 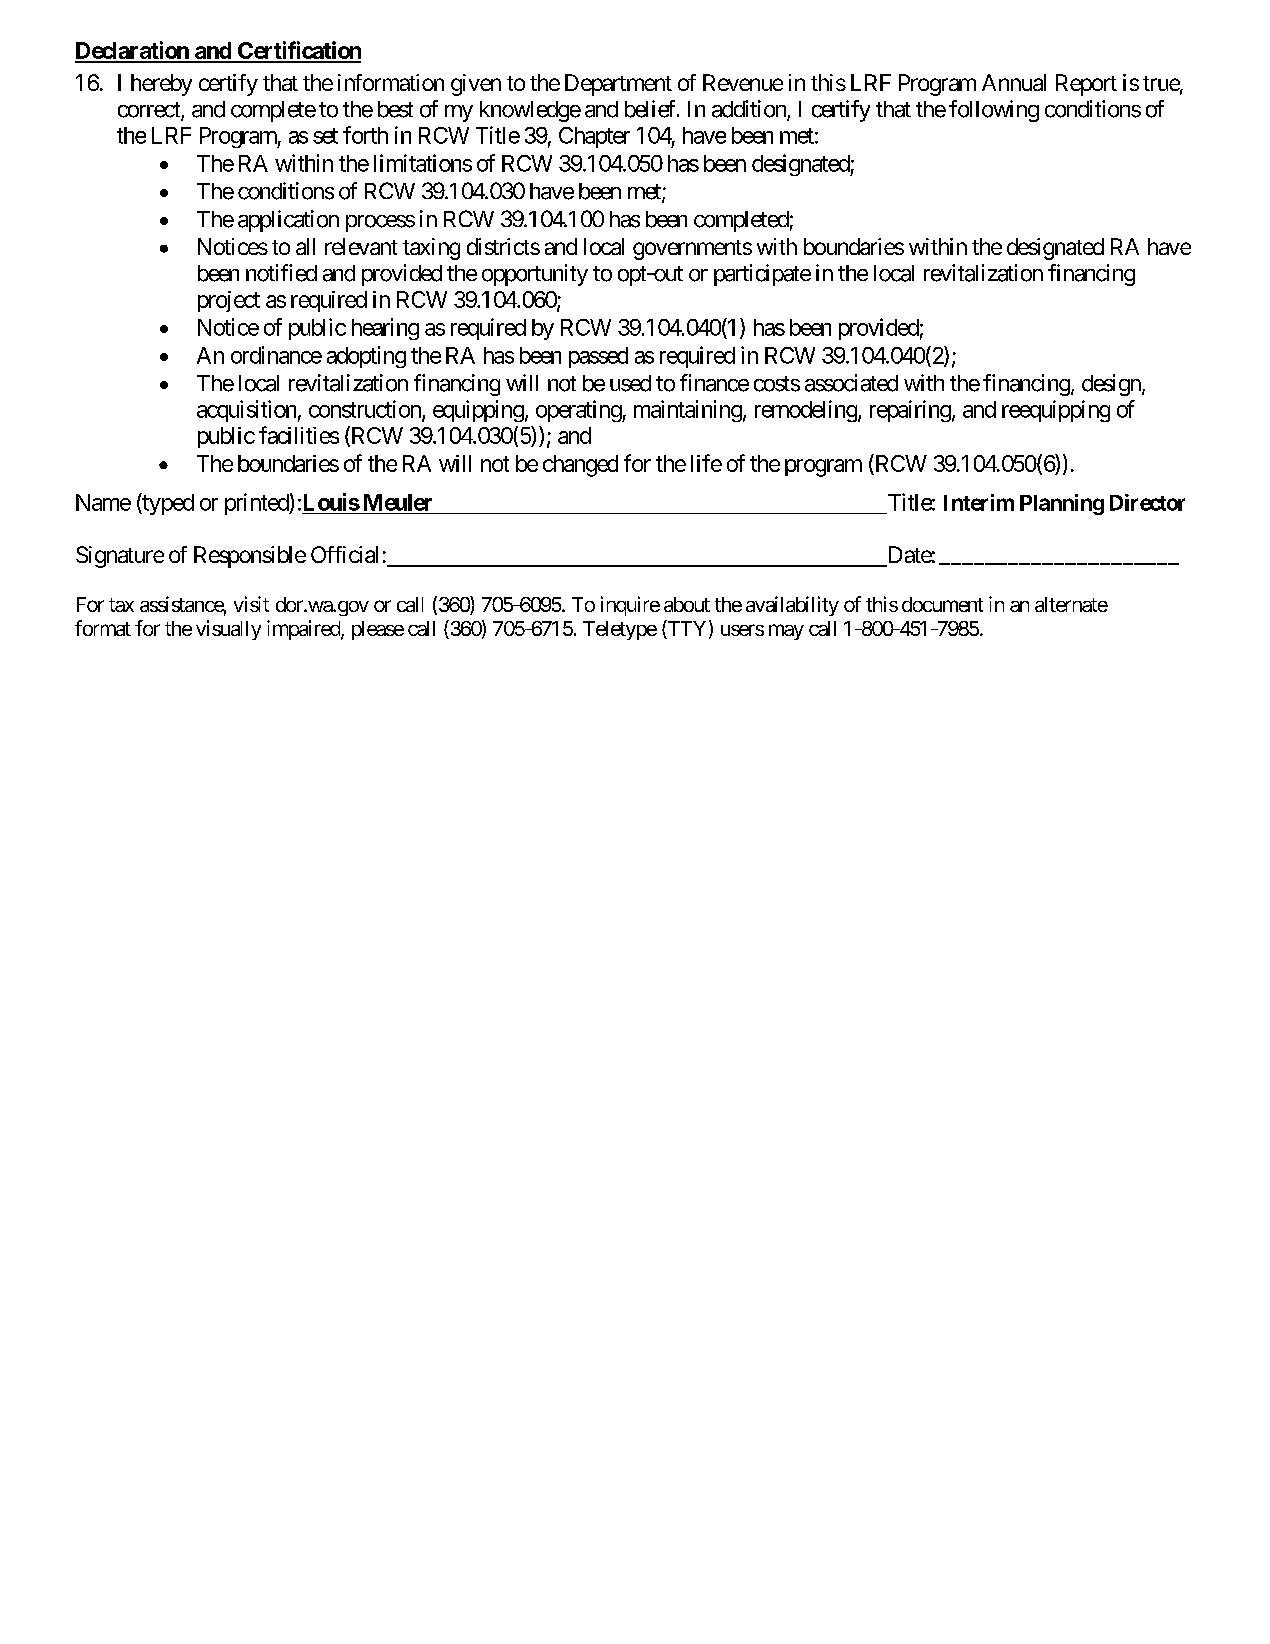 I want to click on visit, so click(x=251, y=604).
